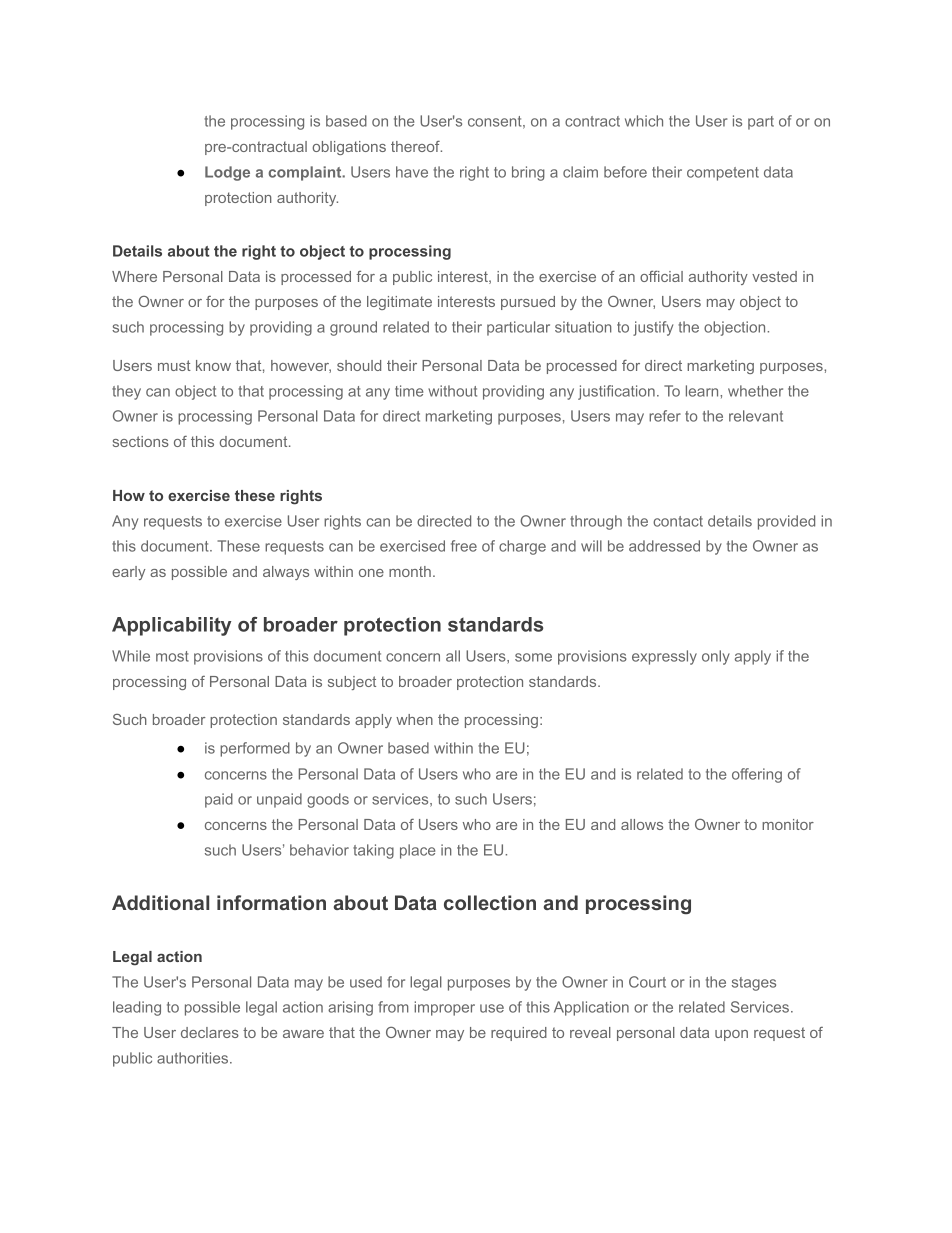 The image size is (952, 1233). What do you see at coordinates (416, 146) in the screenshot?
I see `thereof` at bounding box center [416, 146].
